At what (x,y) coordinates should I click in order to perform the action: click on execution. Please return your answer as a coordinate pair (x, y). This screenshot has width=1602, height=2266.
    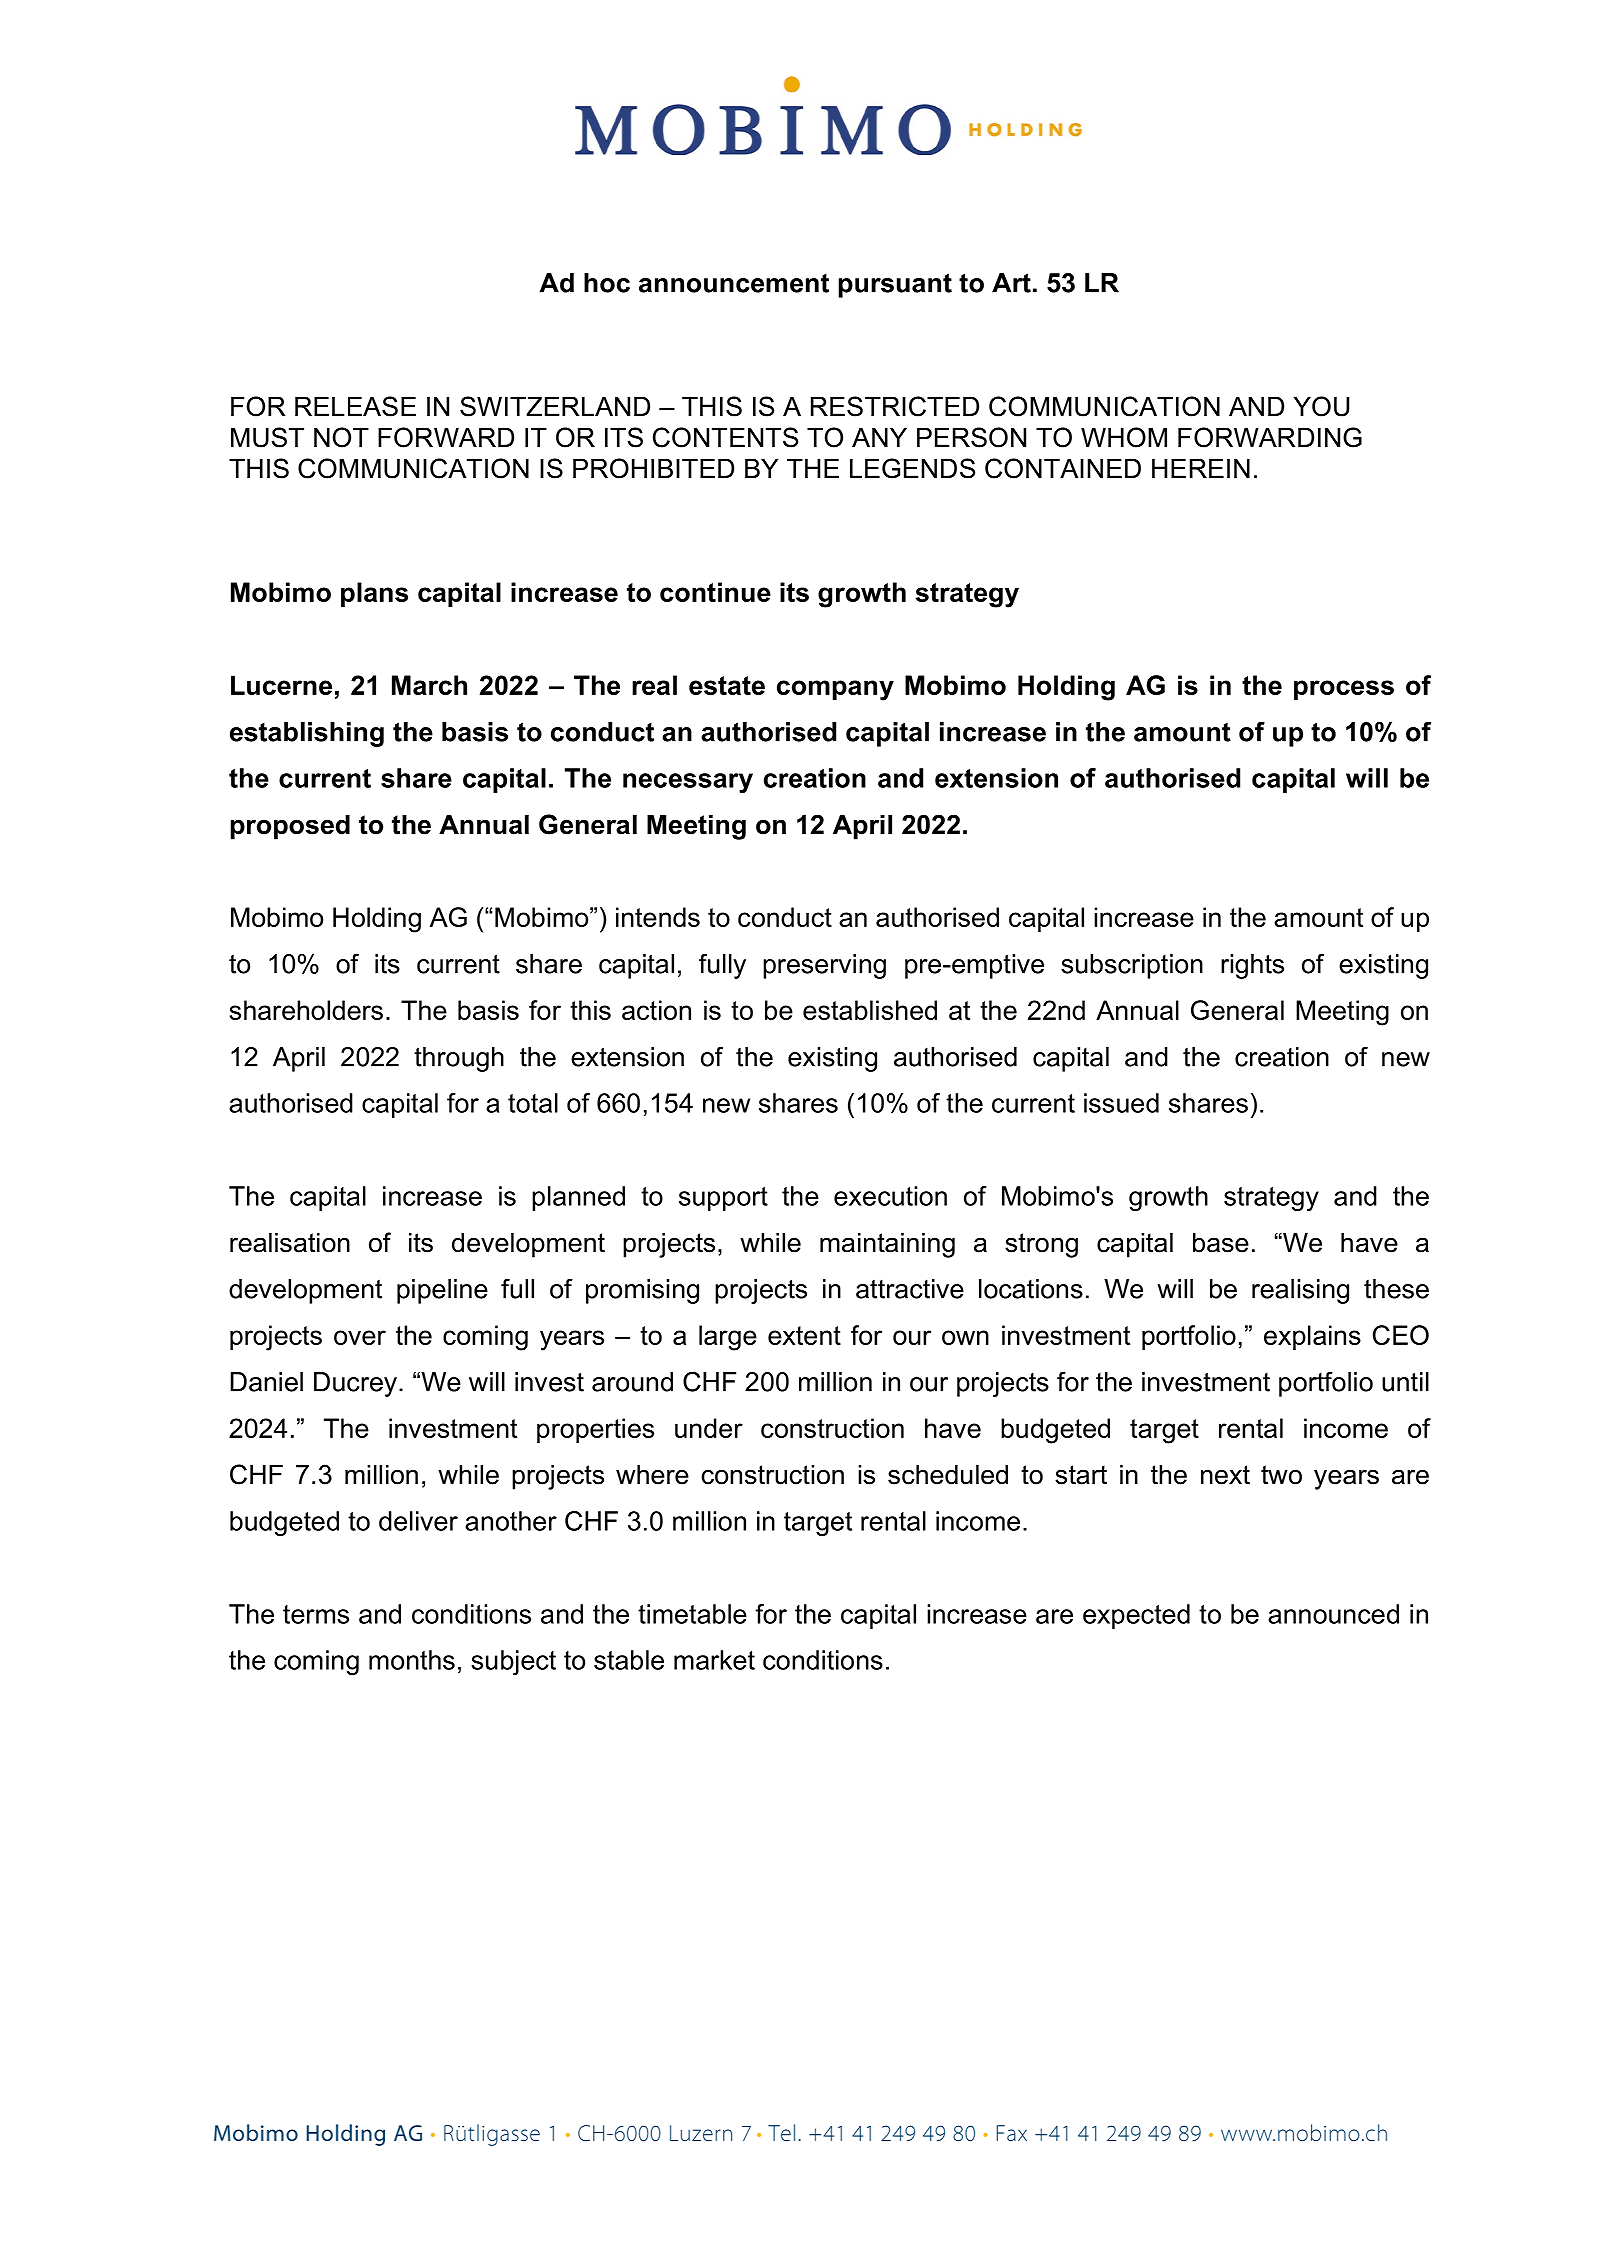
    Looking at the image, I should click on (890, 1196).
